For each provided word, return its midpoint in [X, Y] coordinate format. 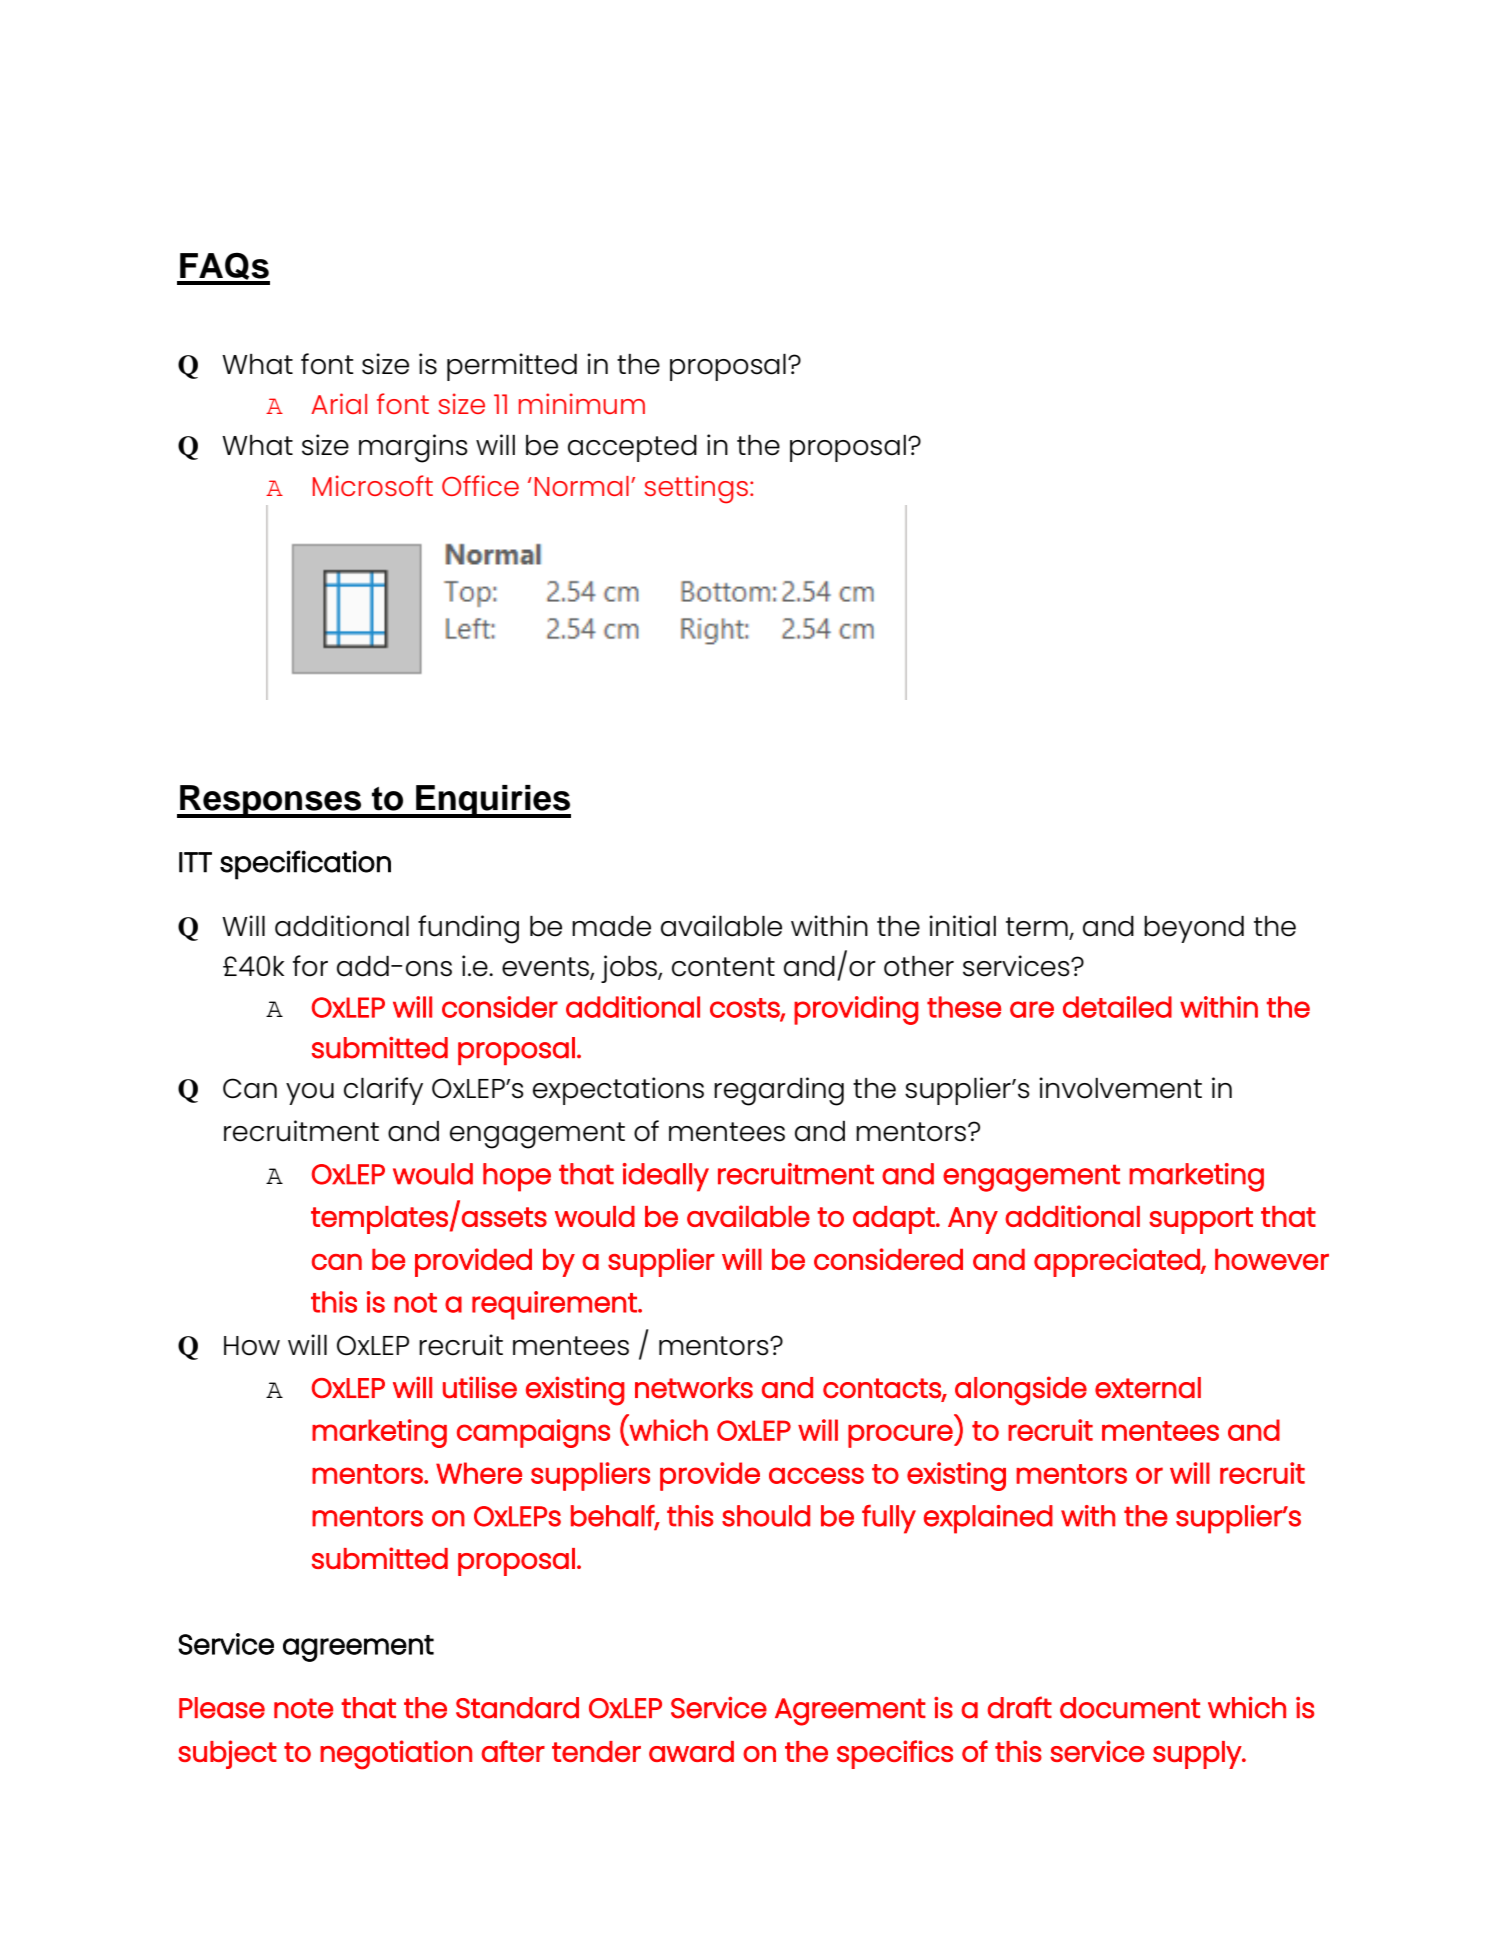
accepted [632, 448]
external [1148, 1388]
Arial [339, 403]
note [303, 1708]
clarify [383, 1091]
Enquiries [492, 801]
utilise [480, 1387]
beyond [1194, 929]
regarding [779, 1091]
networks [694, 1387]
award [691, 1751]
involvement [1120, 1088]
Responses [271, 801]
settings [696, 489]
